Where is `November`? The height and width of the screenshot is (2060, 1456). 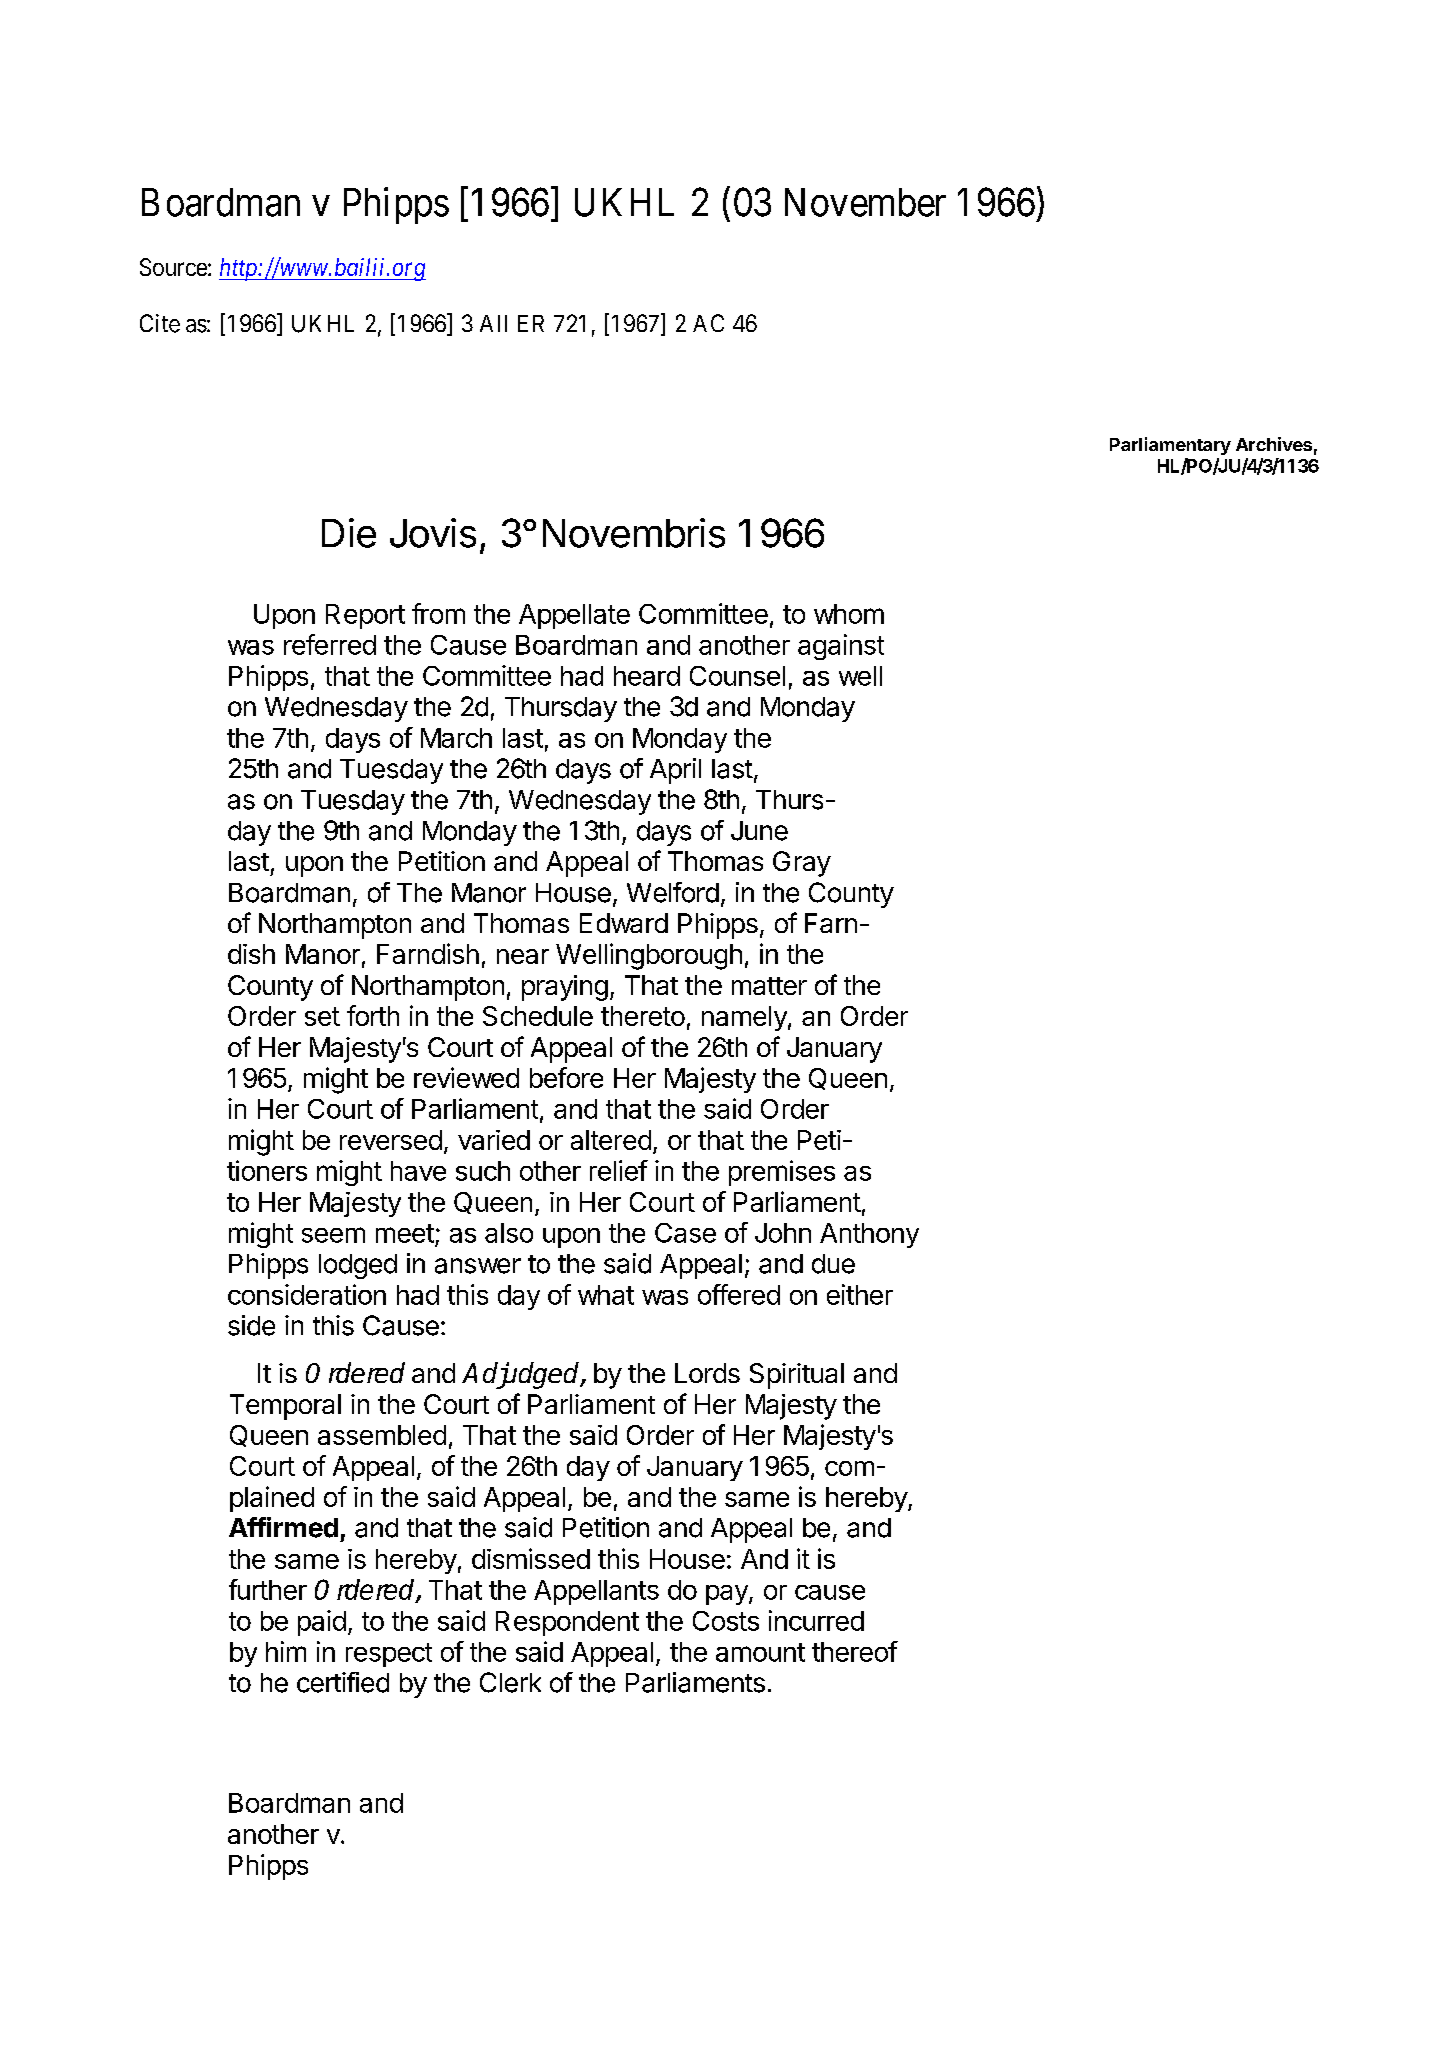 November is located at coordinates (865, 202).
